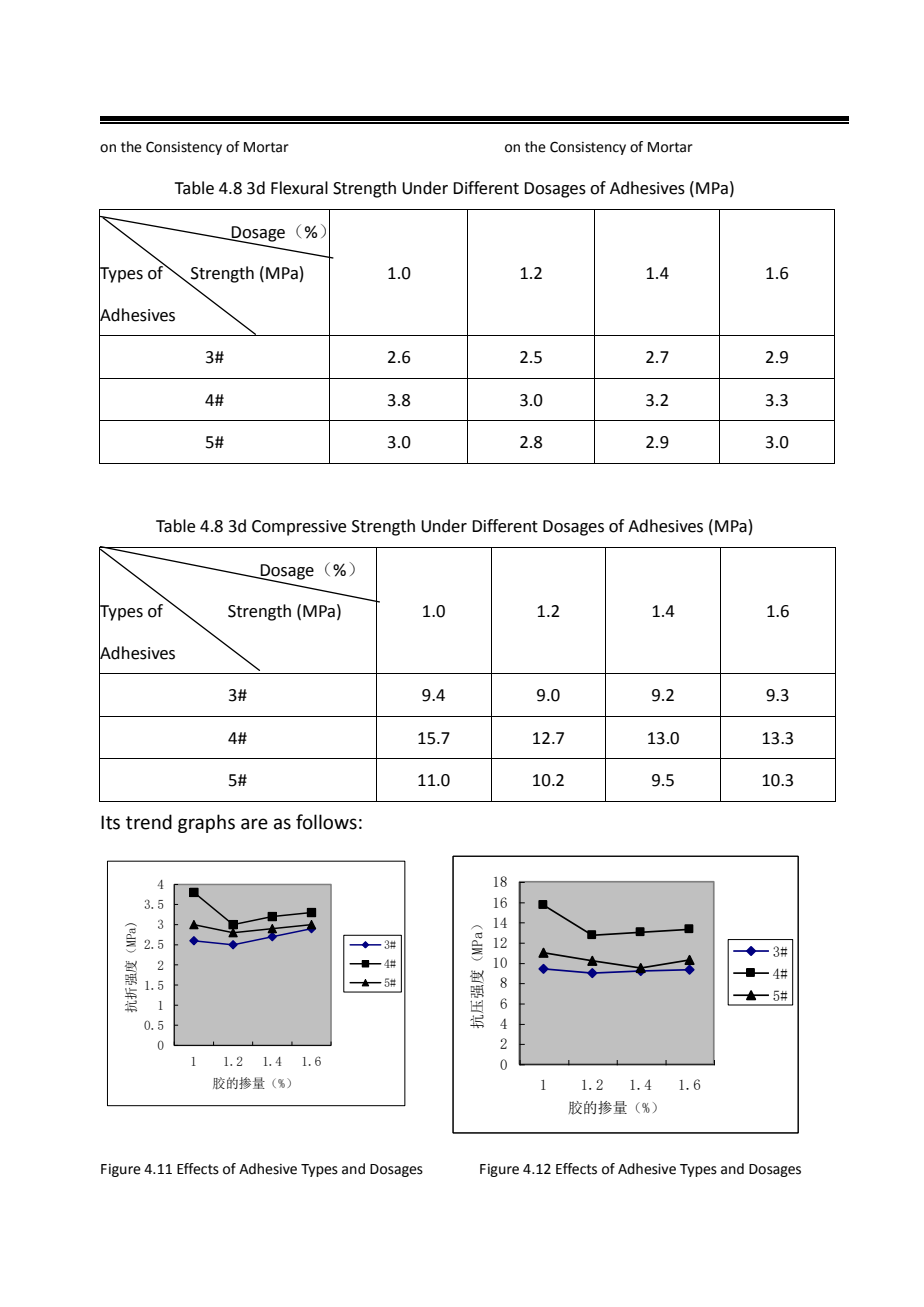 The height and width of the screenshot is (1307, 924). Describe the element at coordinates (299, 188) in the screenshot. I see `Flexural` at that location.
